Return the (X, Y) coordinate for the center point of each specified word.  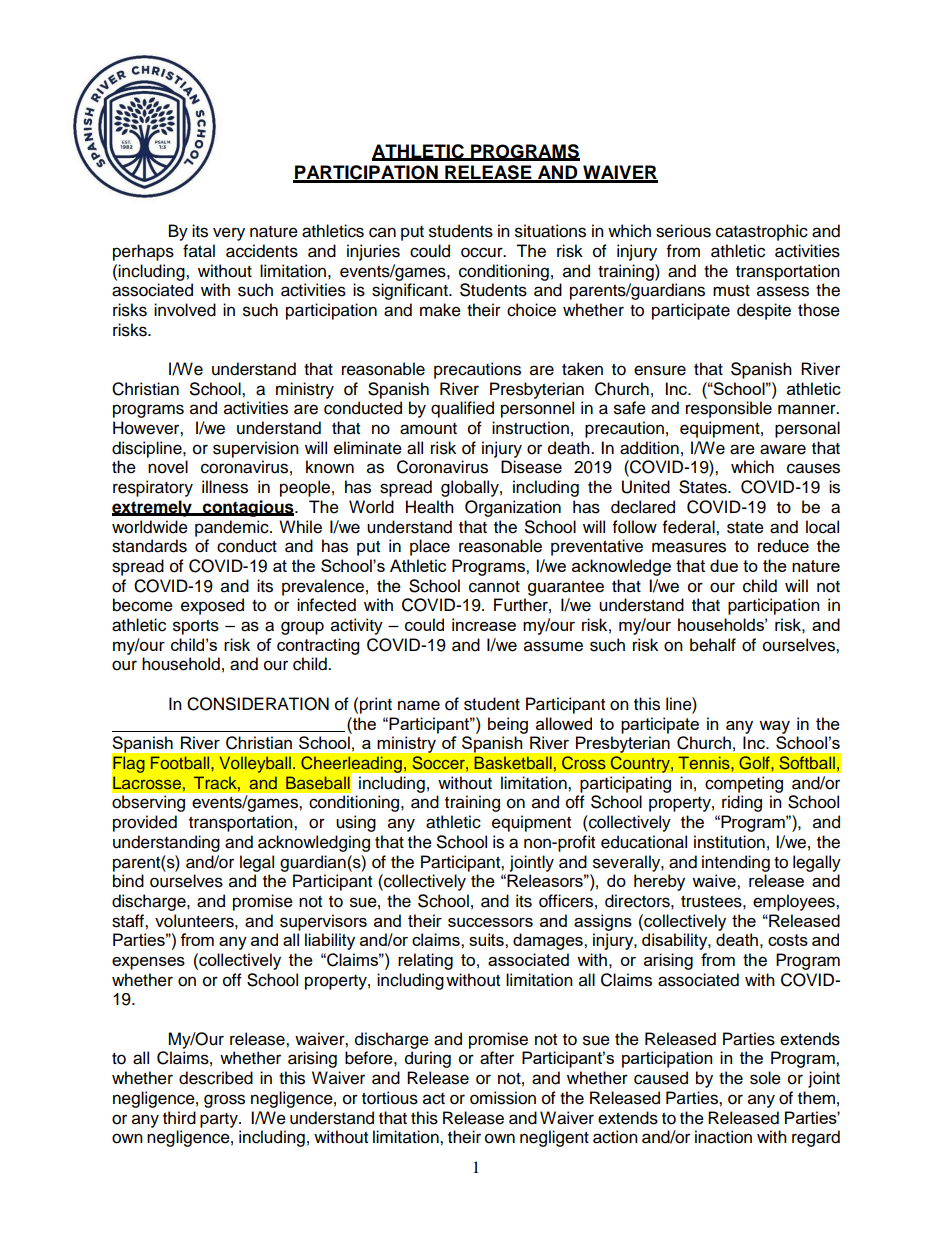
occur (483, 252)
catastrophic (762, 232)
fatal (199, 251)
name (419, 705)
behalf (713, 645)
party (220, 1120)
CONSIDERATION (258, 704)
